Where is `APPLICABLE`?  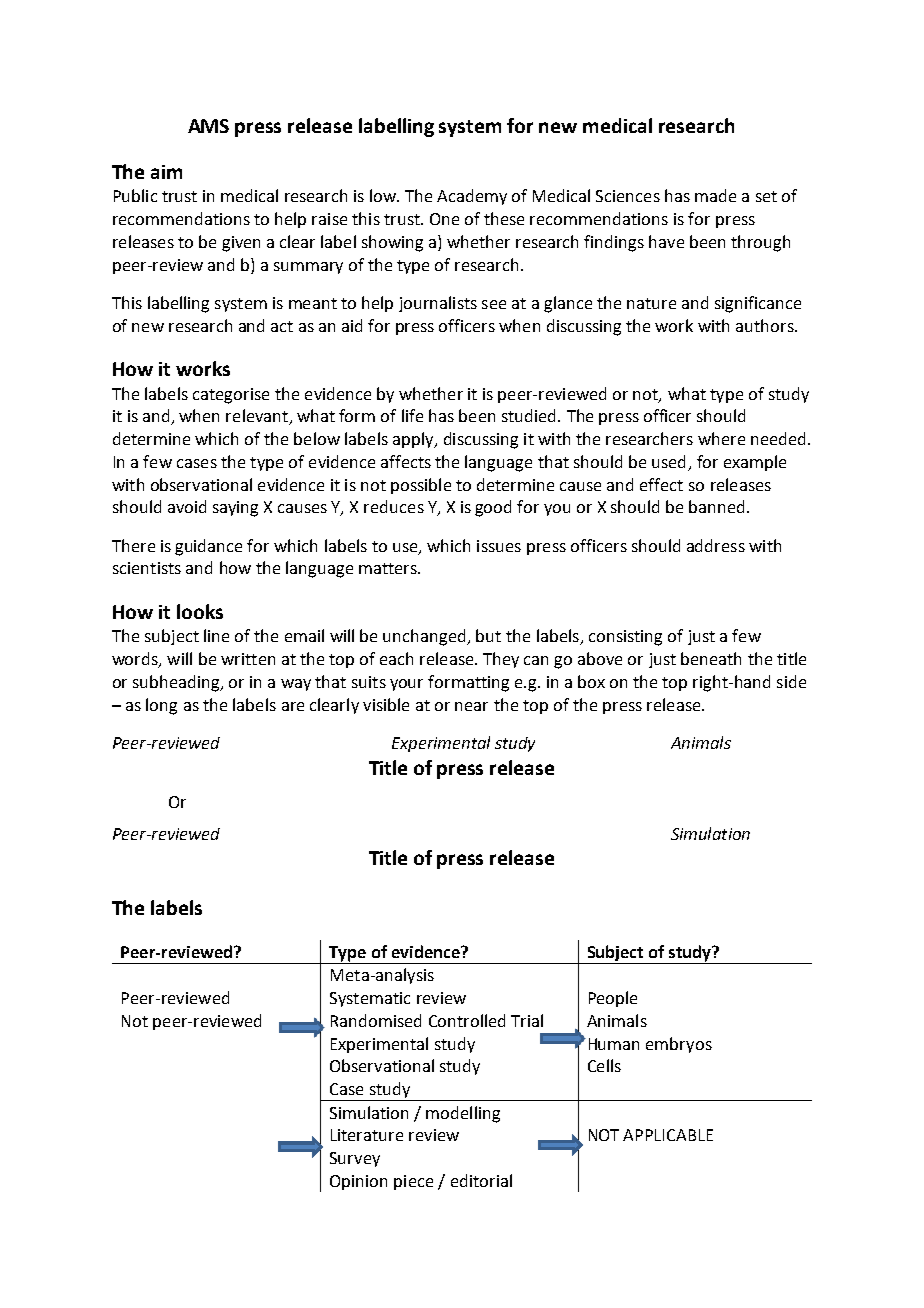
APPLICABLE is located at coordinates (668, 1135).
